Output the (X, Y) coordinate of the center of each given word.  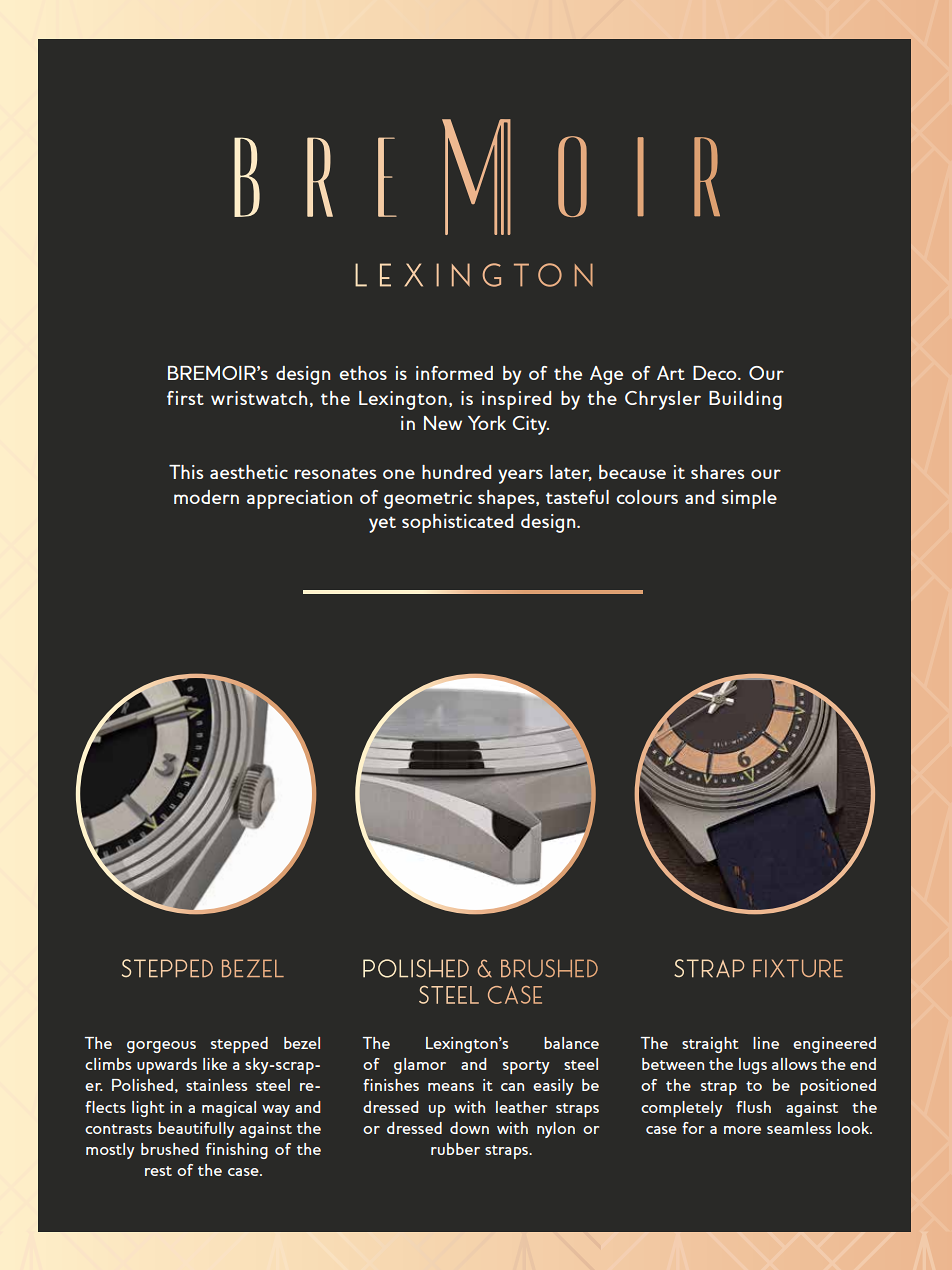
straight (710, 1045)
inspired (516, 400)
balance (571, 1043)
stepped (239, 1045)
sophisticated (457, 523)
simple (749, 499)
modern (206, 497)
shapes (507, 499)
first (185, 398)
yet (382, 524)
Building (745, 400)
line (766, 1043)
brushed (170, 1149)
